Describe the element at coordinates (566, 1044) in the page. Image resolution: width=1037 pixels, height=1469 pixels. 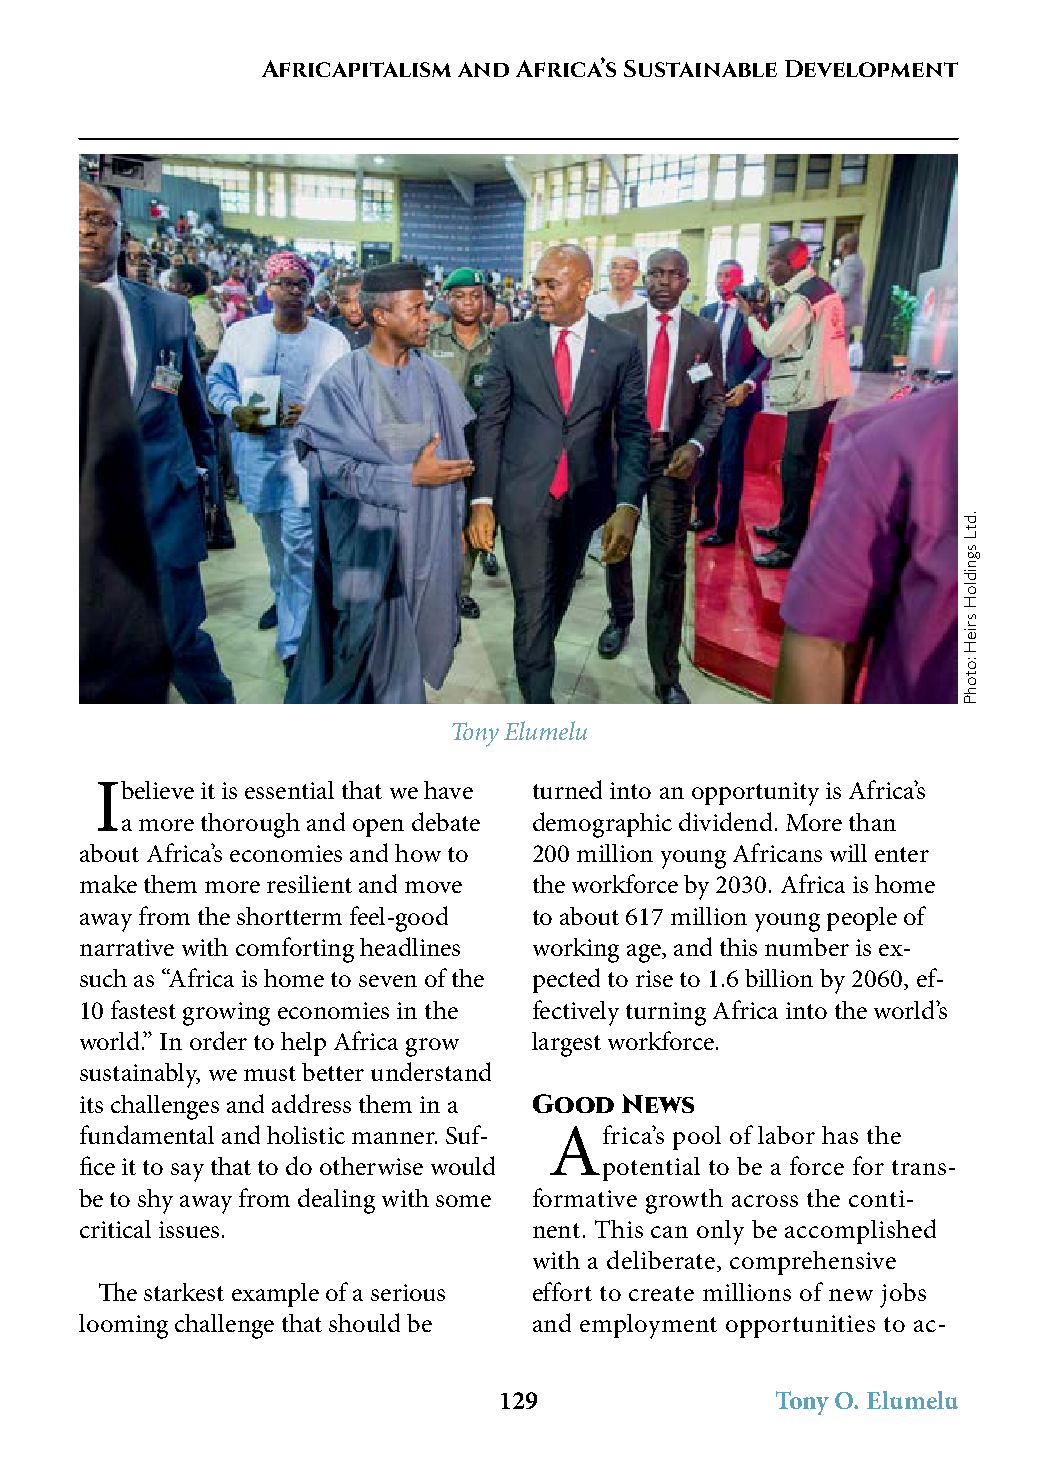
I see `largest` at that location.
